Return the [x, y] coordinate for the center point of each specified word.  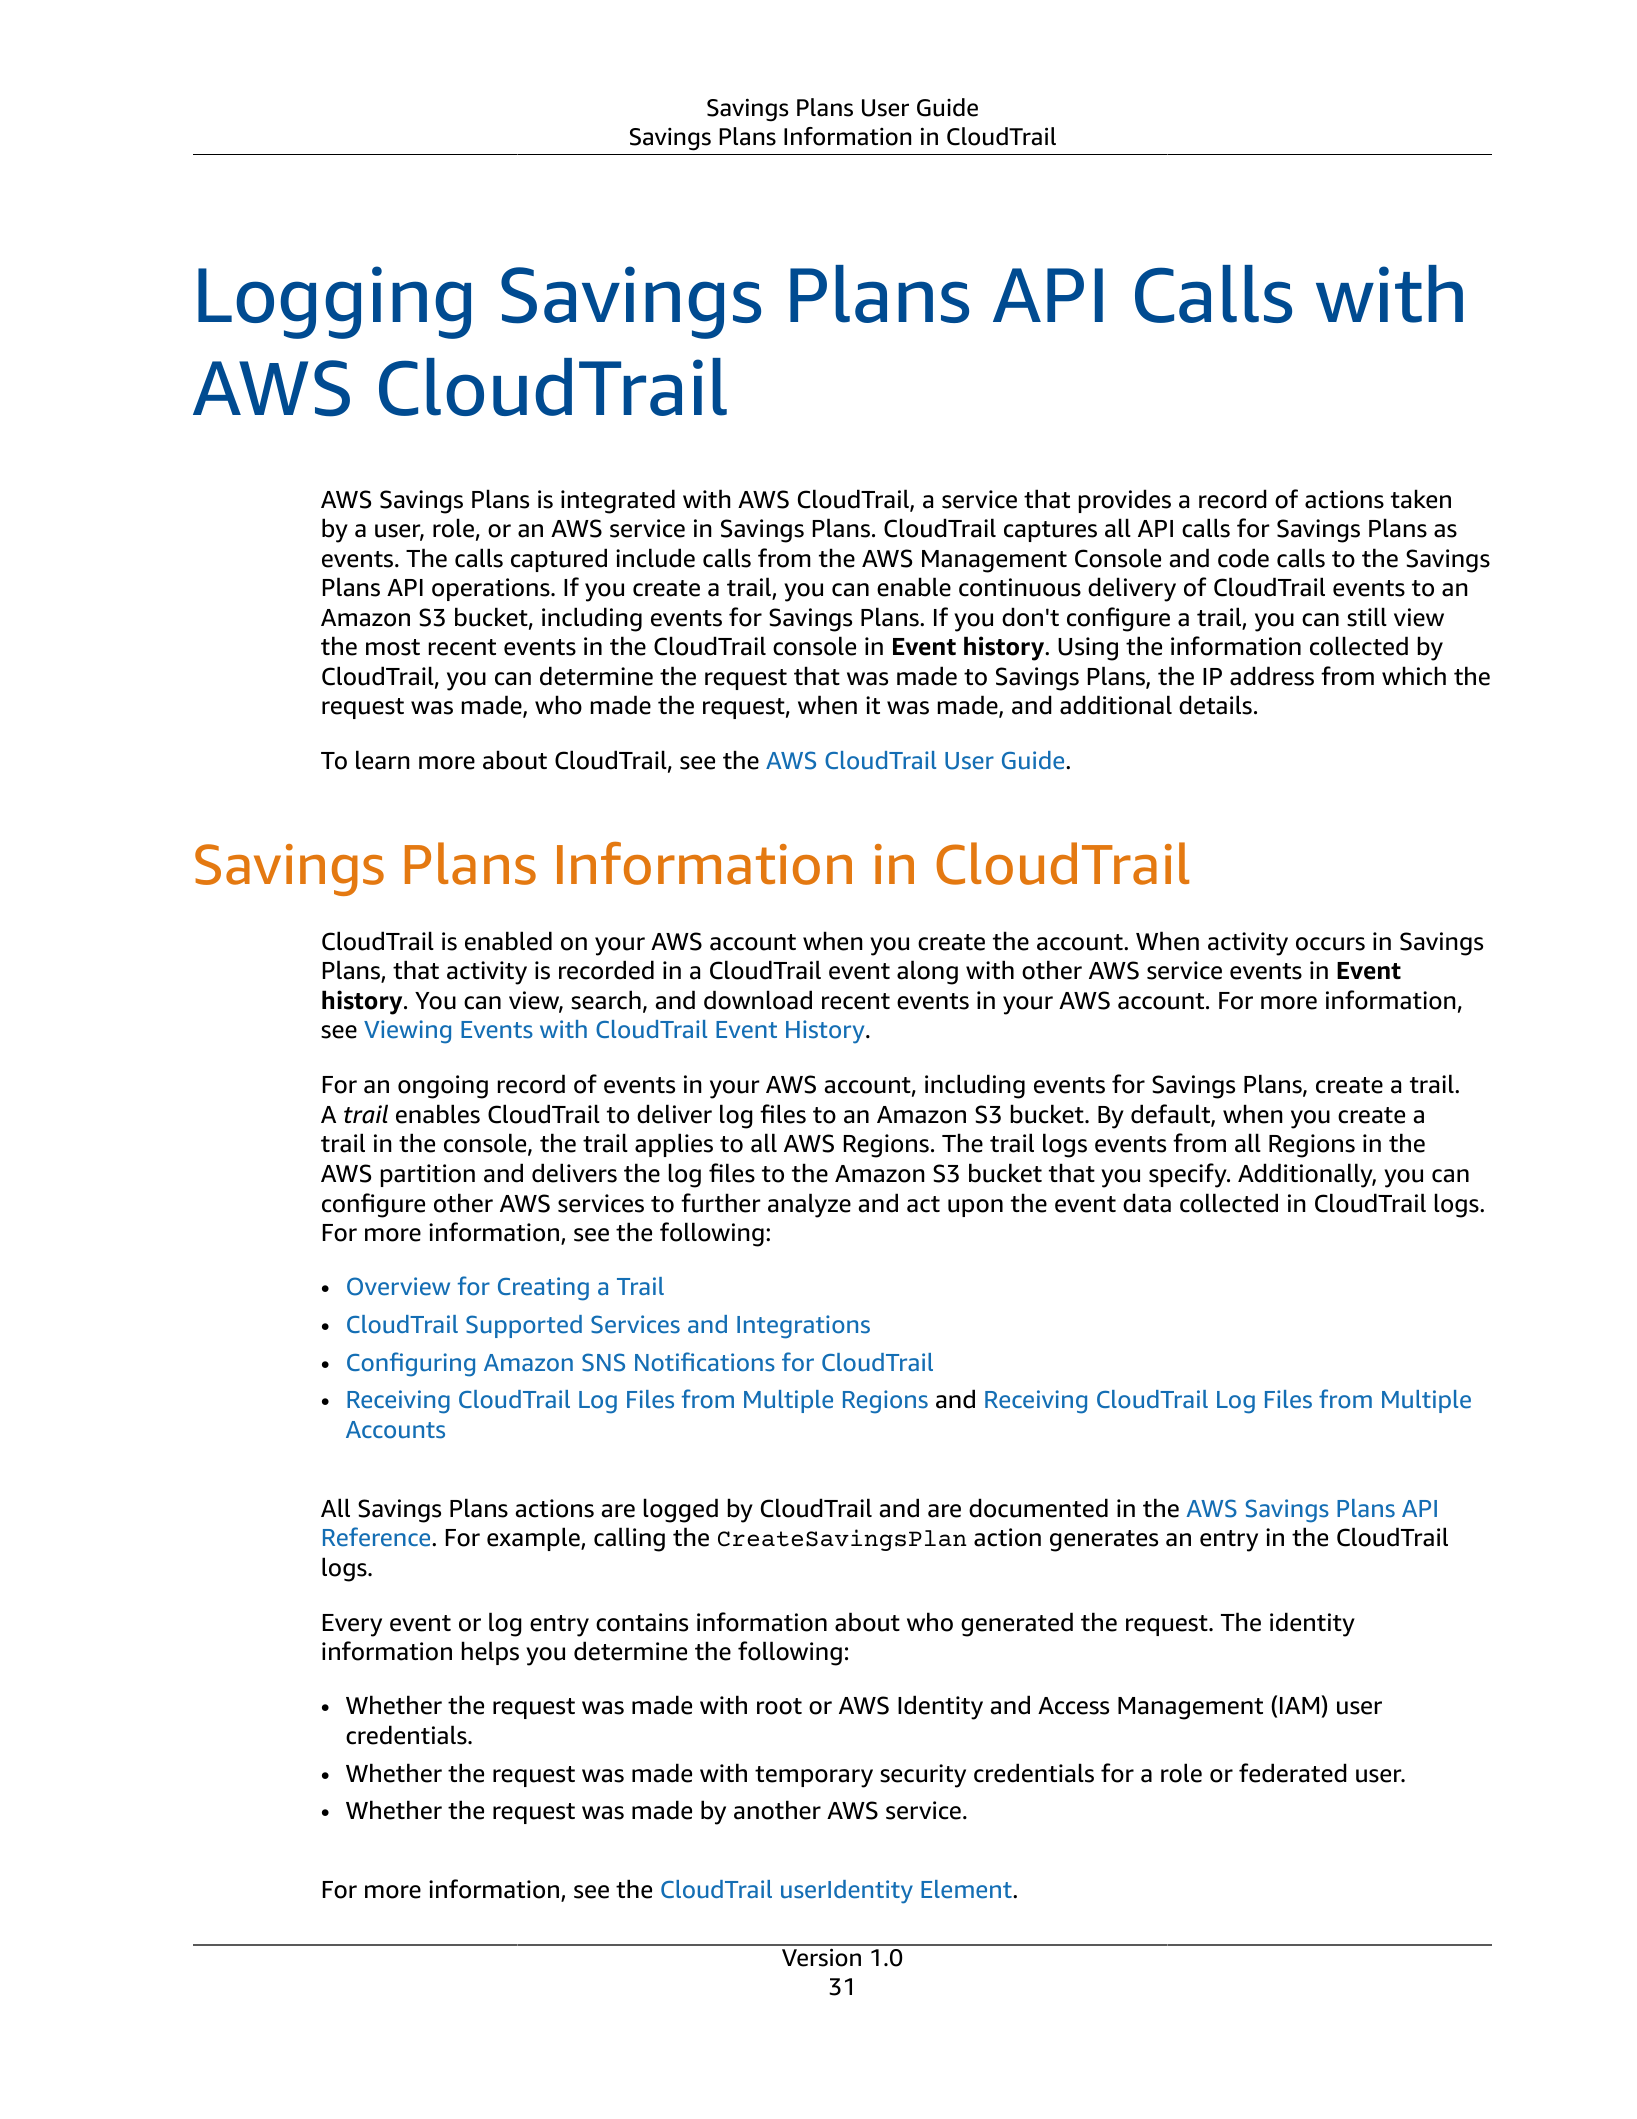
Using [1088, 649]
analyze [809, 1205]
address [1272, 676]
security [923, 1776]
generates [1104, 1541]
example [534, 1539]
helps [490, 1653]
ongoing [443, 1087]
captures [1050, 531]
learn [383, 760]
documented [1038, 1508]
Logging [334, 302]
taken [1421, 499]
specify [1189, 1175]
